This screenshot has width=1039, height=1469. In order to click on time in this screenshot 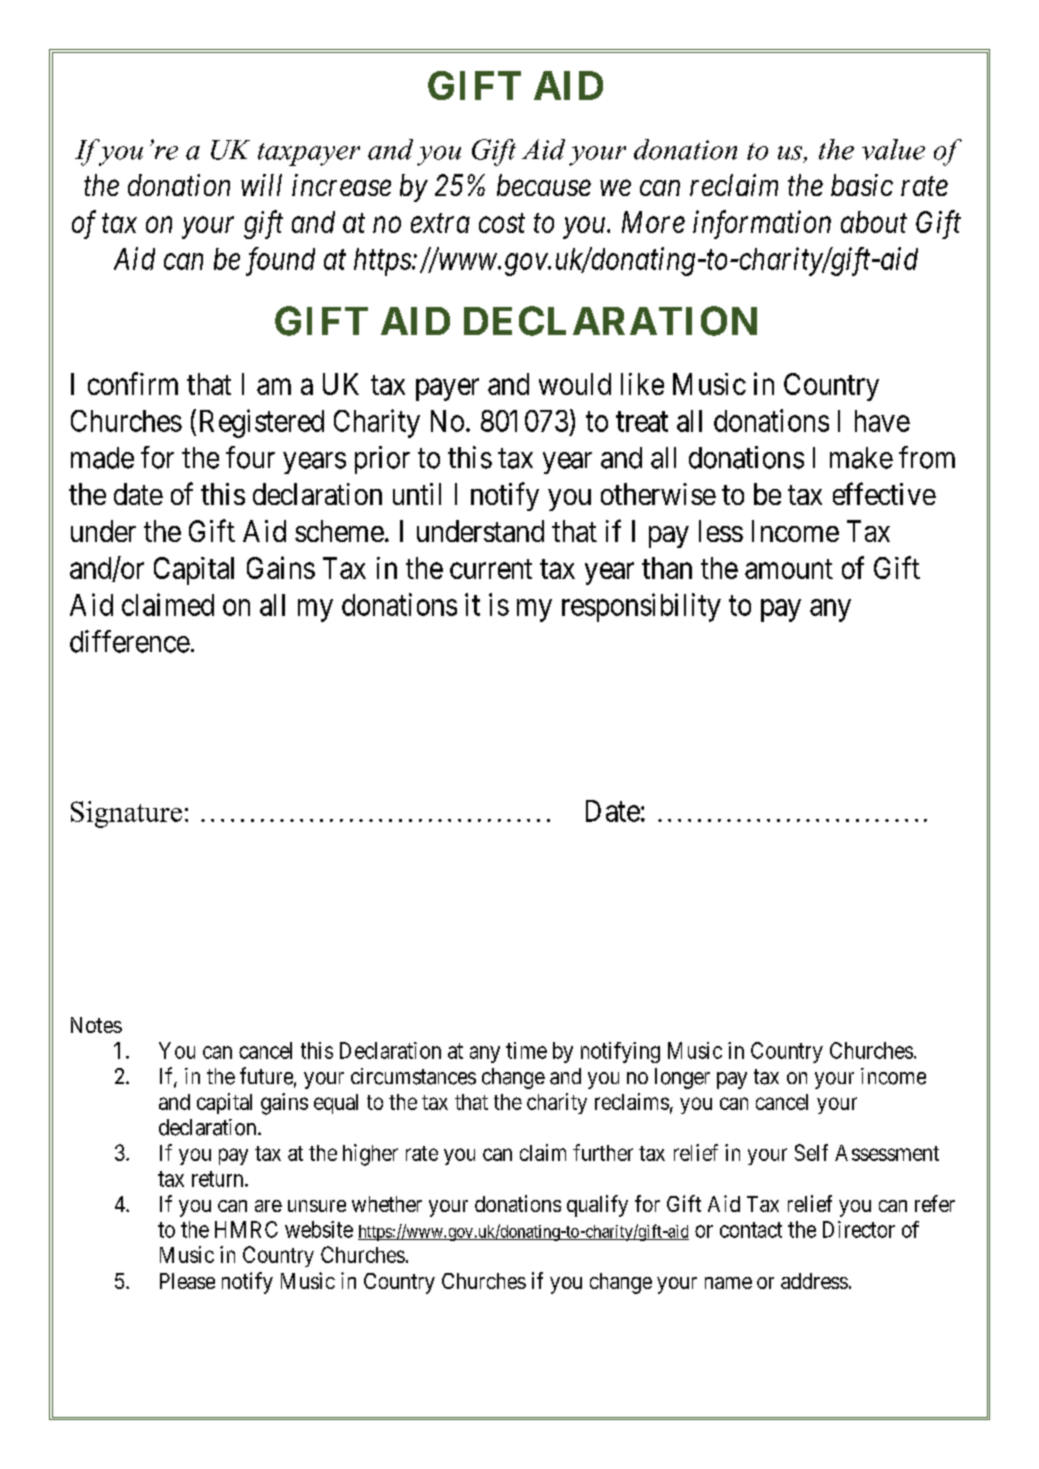, I will do `click(526, 1050)`.
